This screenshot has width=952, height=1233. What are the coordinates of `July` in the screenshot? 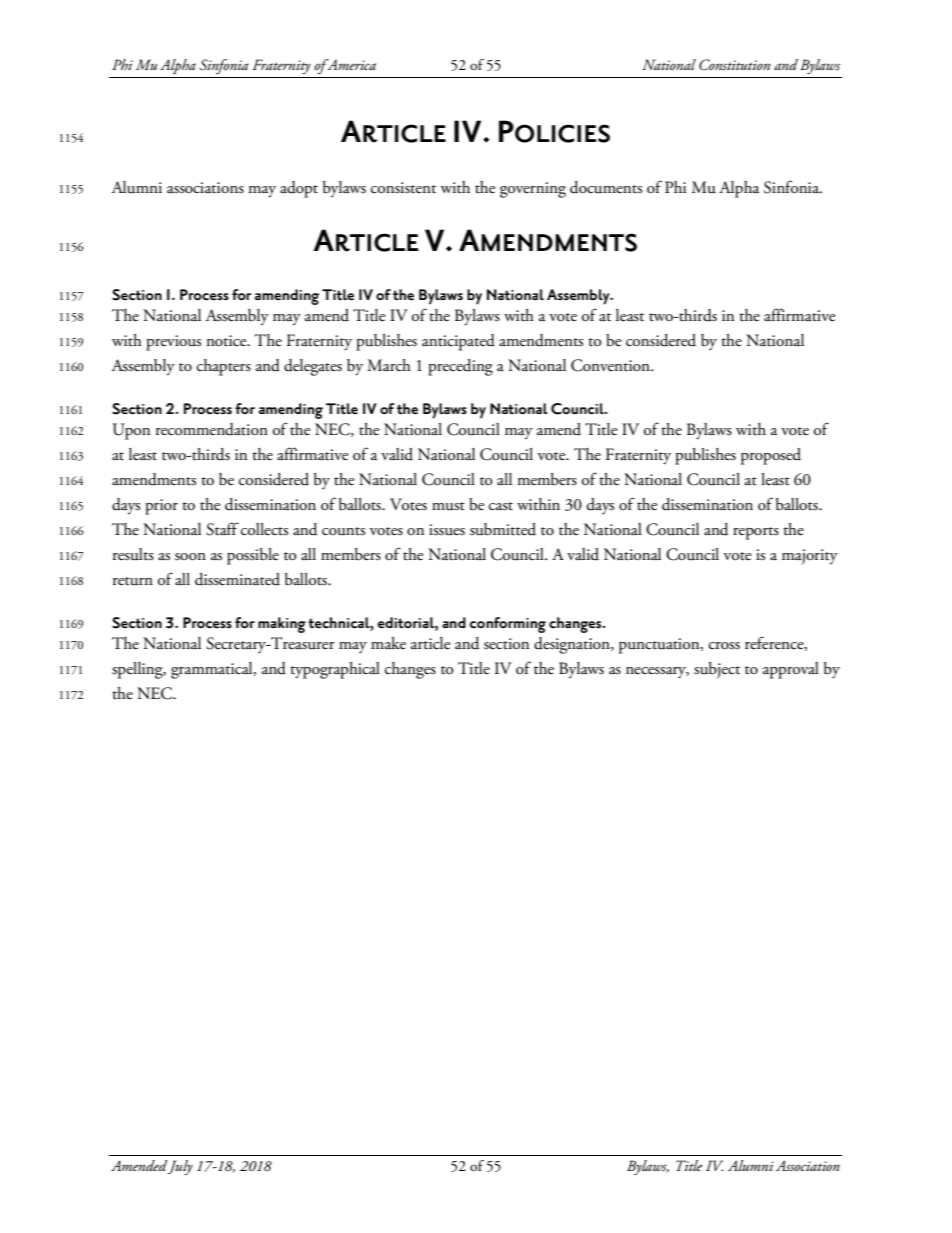 It's located at (180, 1167).
